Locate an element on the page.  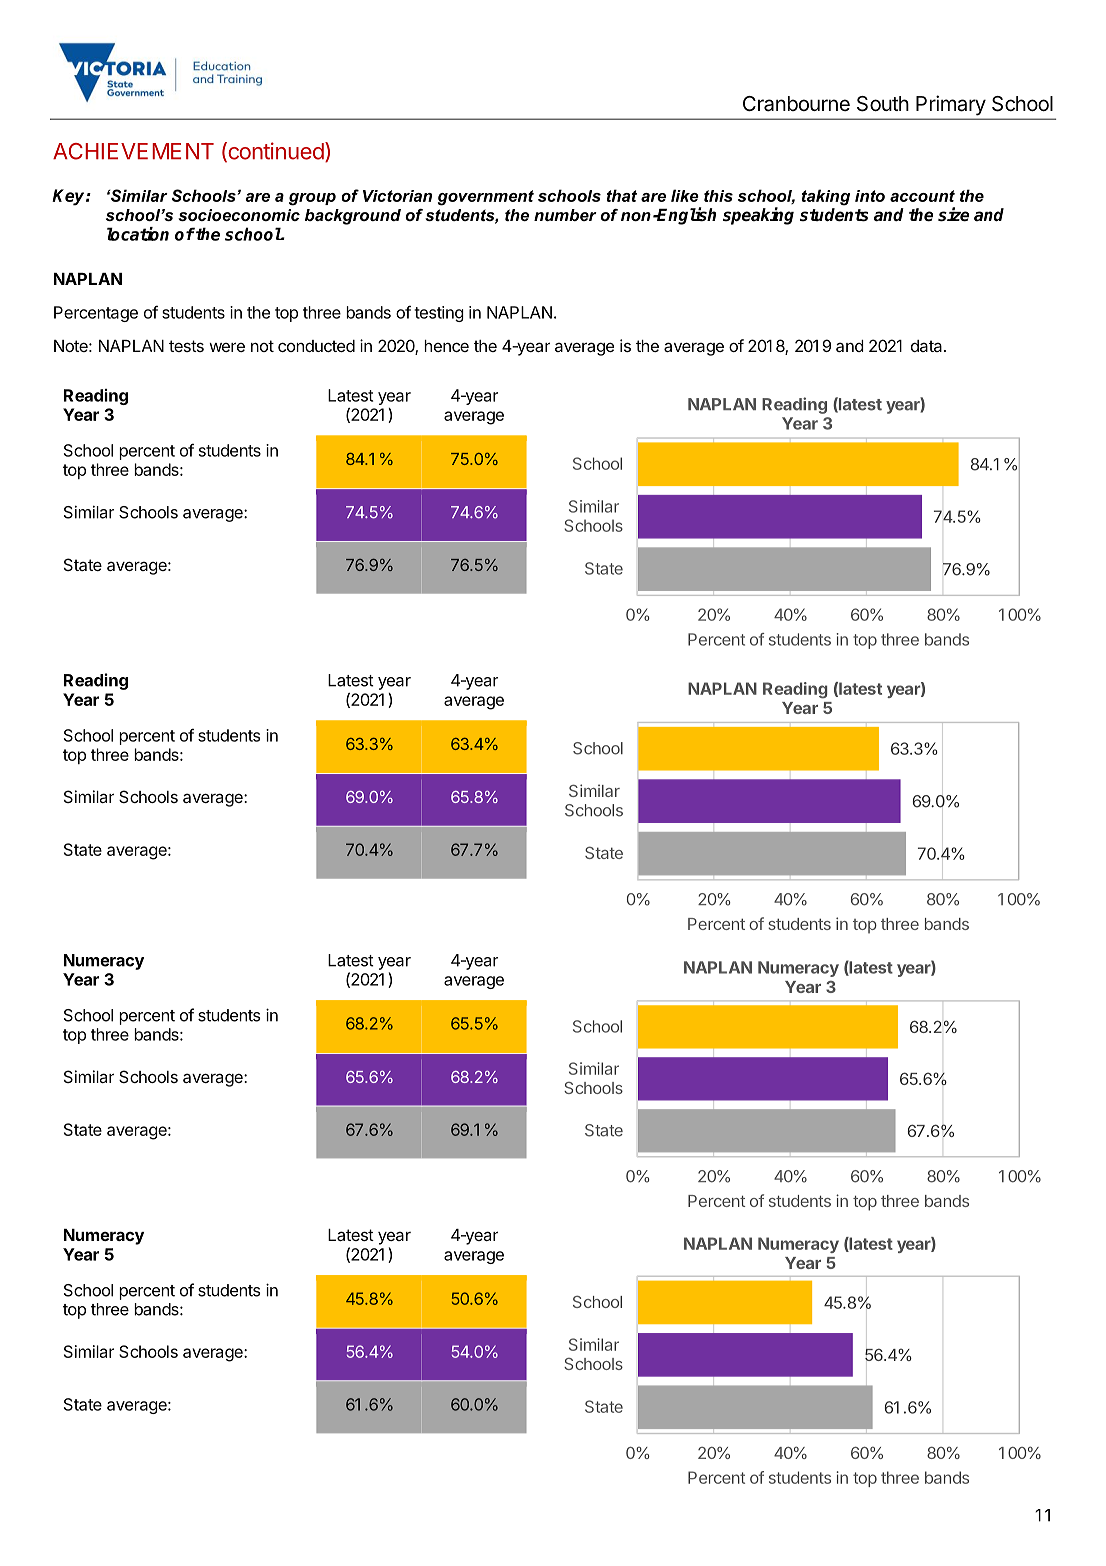
taking is located at coordinates (826, 197).
